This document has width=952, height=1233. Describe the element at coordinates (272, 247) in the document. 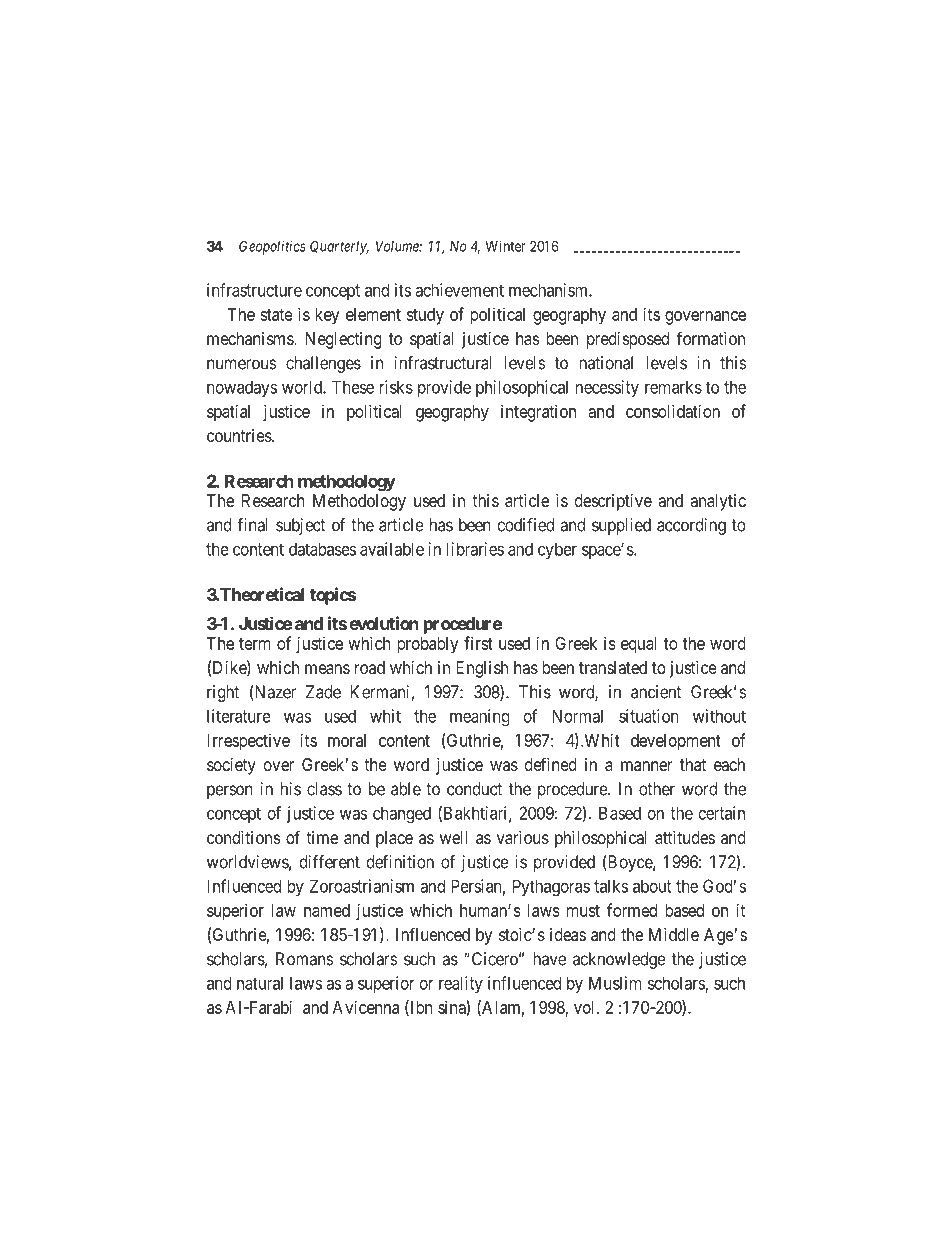

I see `Geopolitics` at that location.
